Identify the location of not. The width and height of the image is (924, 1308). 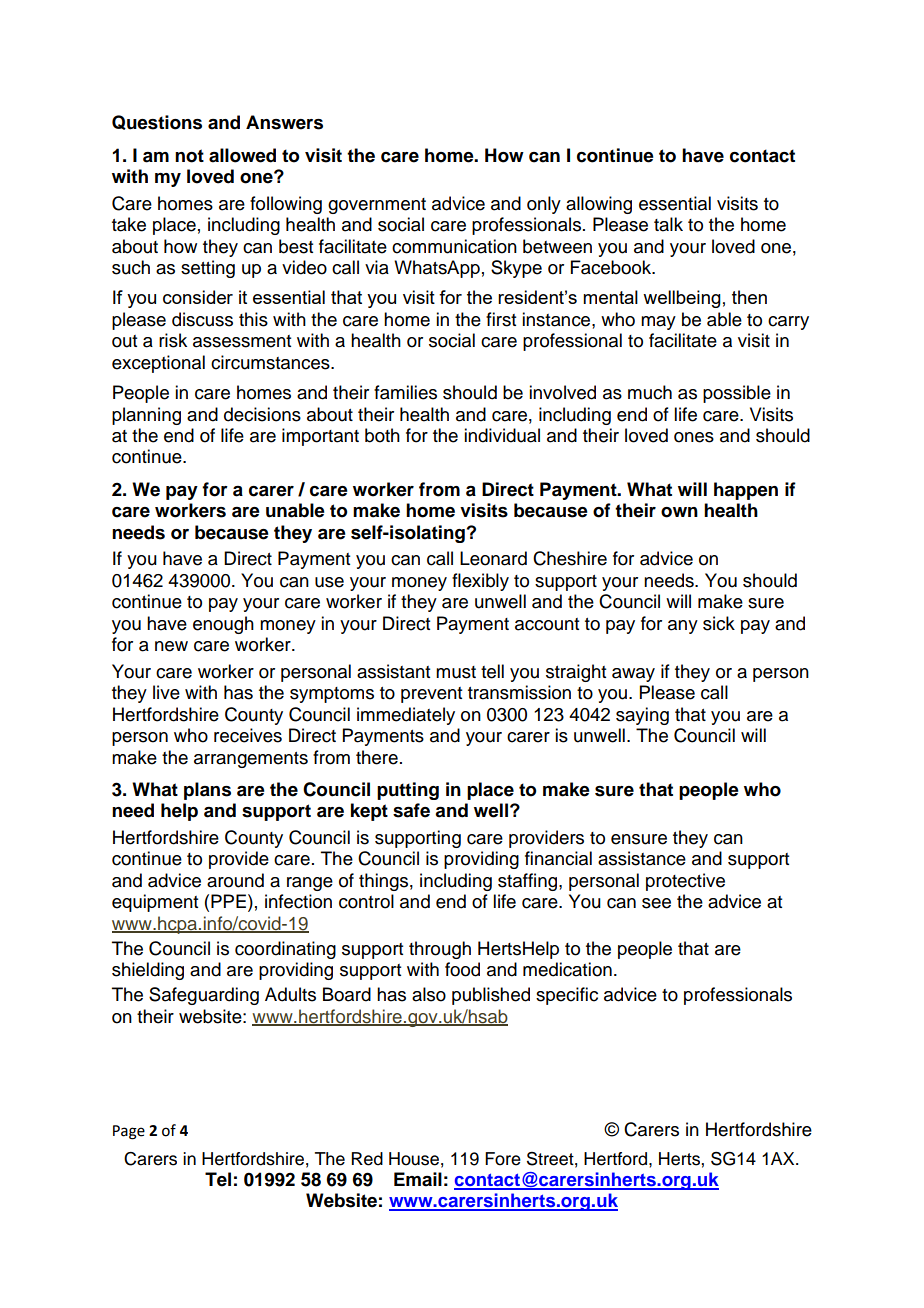
(189, 156).
